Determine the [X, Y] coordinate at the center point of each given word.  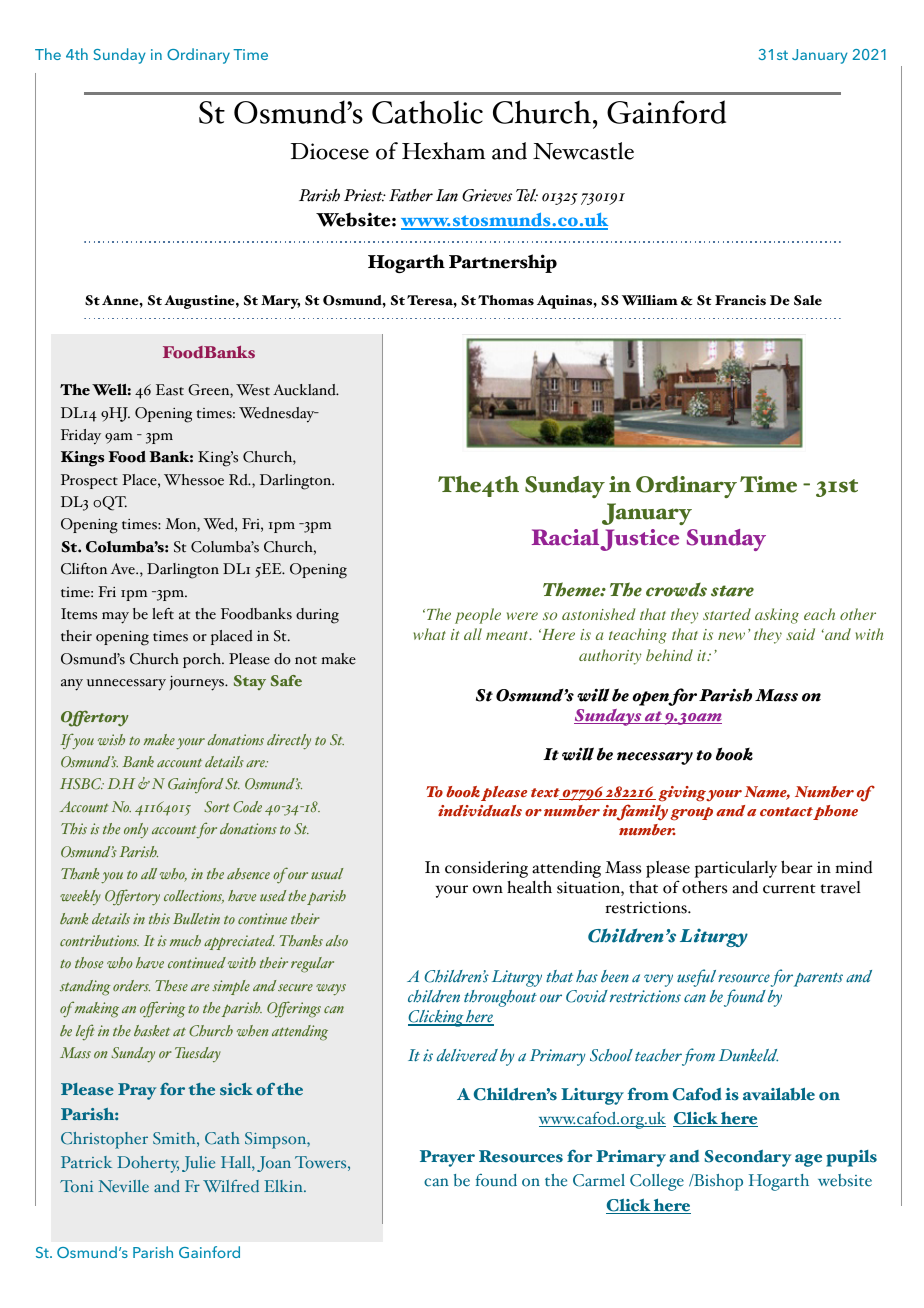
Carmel [599, 1180]
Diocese [330, 151]
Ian [447, 195]
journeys [198, 683]
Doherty [148, 1164]
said [800, 634]
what [430, 634]
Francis [740, 300]
